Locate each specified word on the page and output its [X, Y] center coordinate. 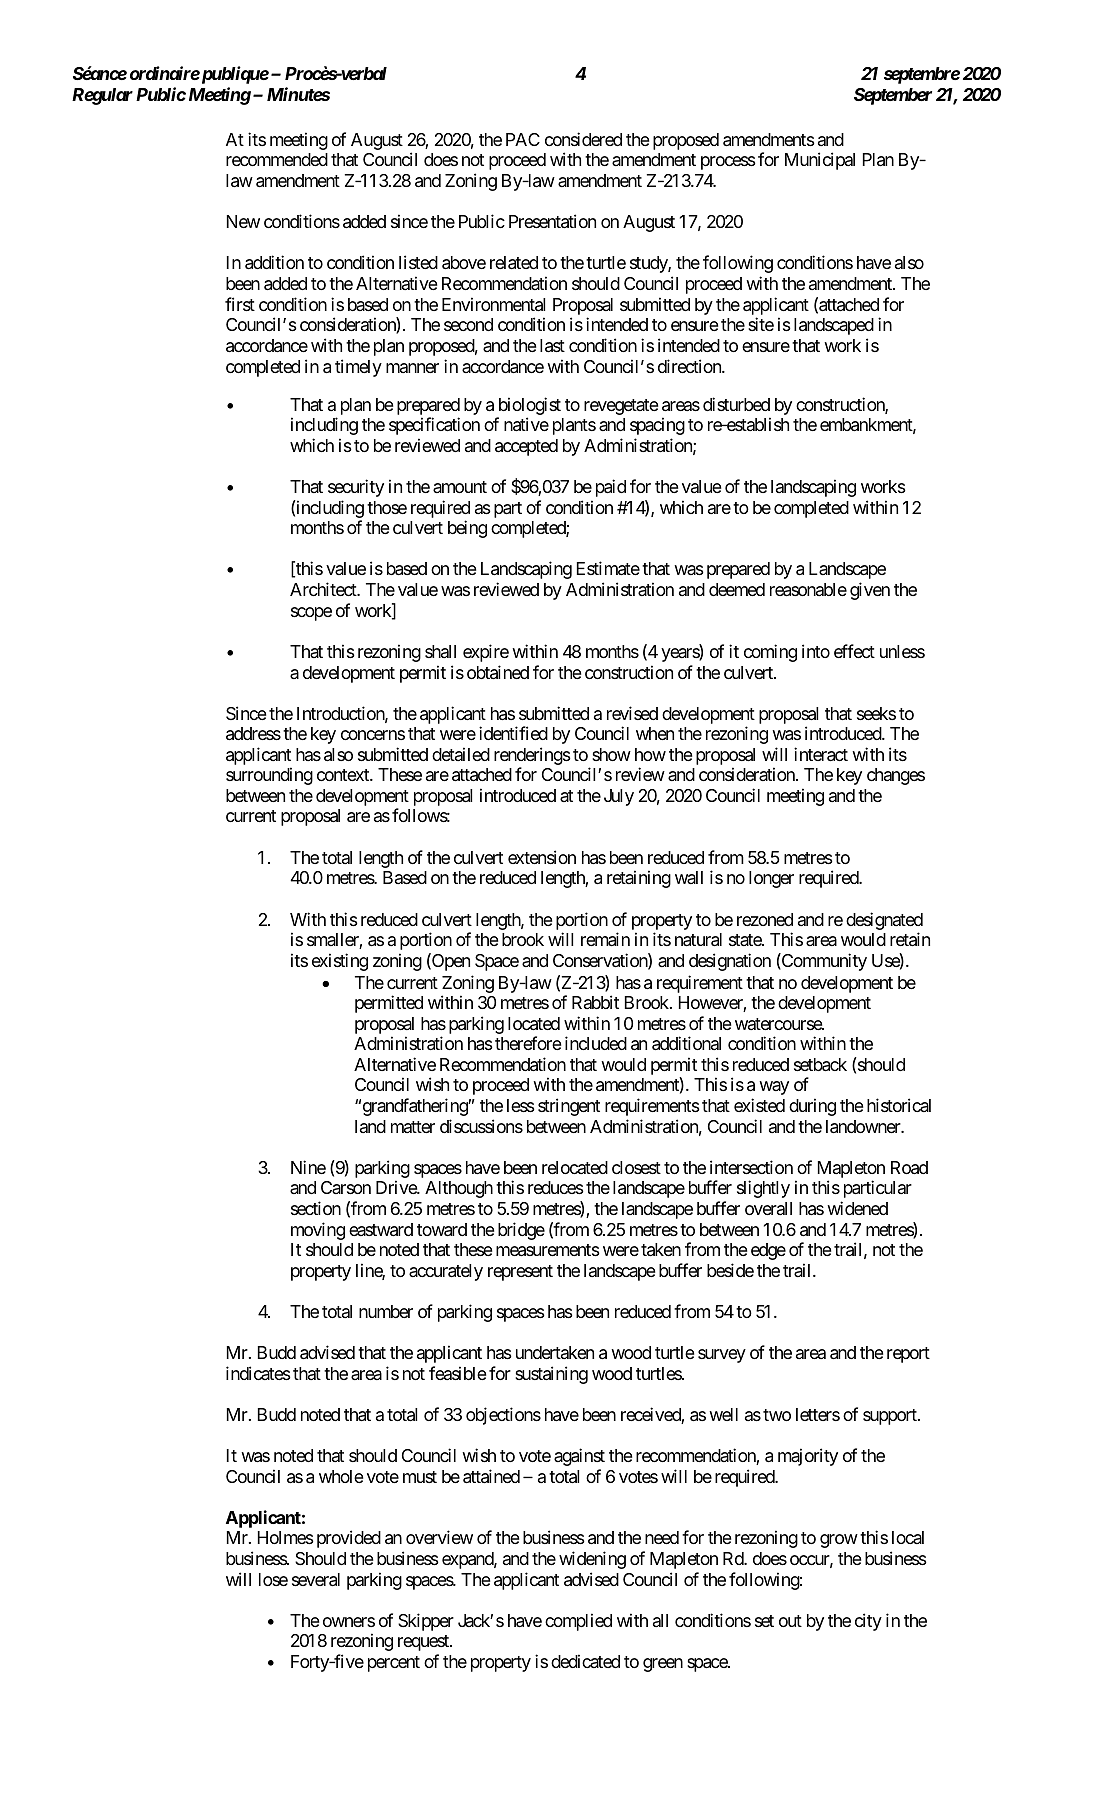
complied [578, 1622]
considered [583, 139]
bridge [521, 1231]
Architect [324, 589]
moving [318, 1231]
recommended [277, 159]
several [316, 1580]
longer [771, 879]
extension [542, 857]
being [467, 529]
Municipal [820, 161]
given [870, 591]
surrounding [269, 776]
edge [768, 1251]
